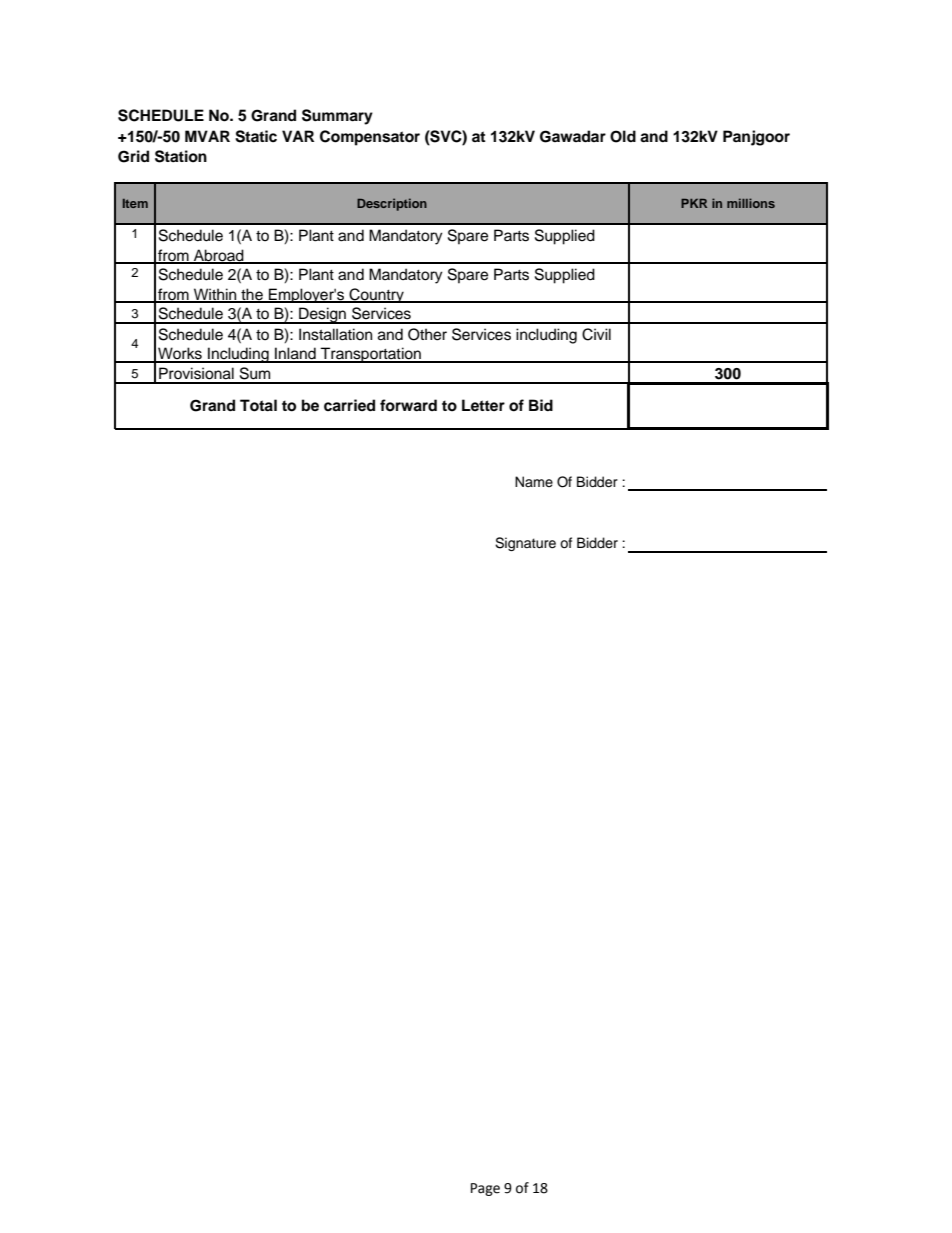 The width and height of the screenshot is (952, 1233). I want to click on Old, so click(623, 136).
